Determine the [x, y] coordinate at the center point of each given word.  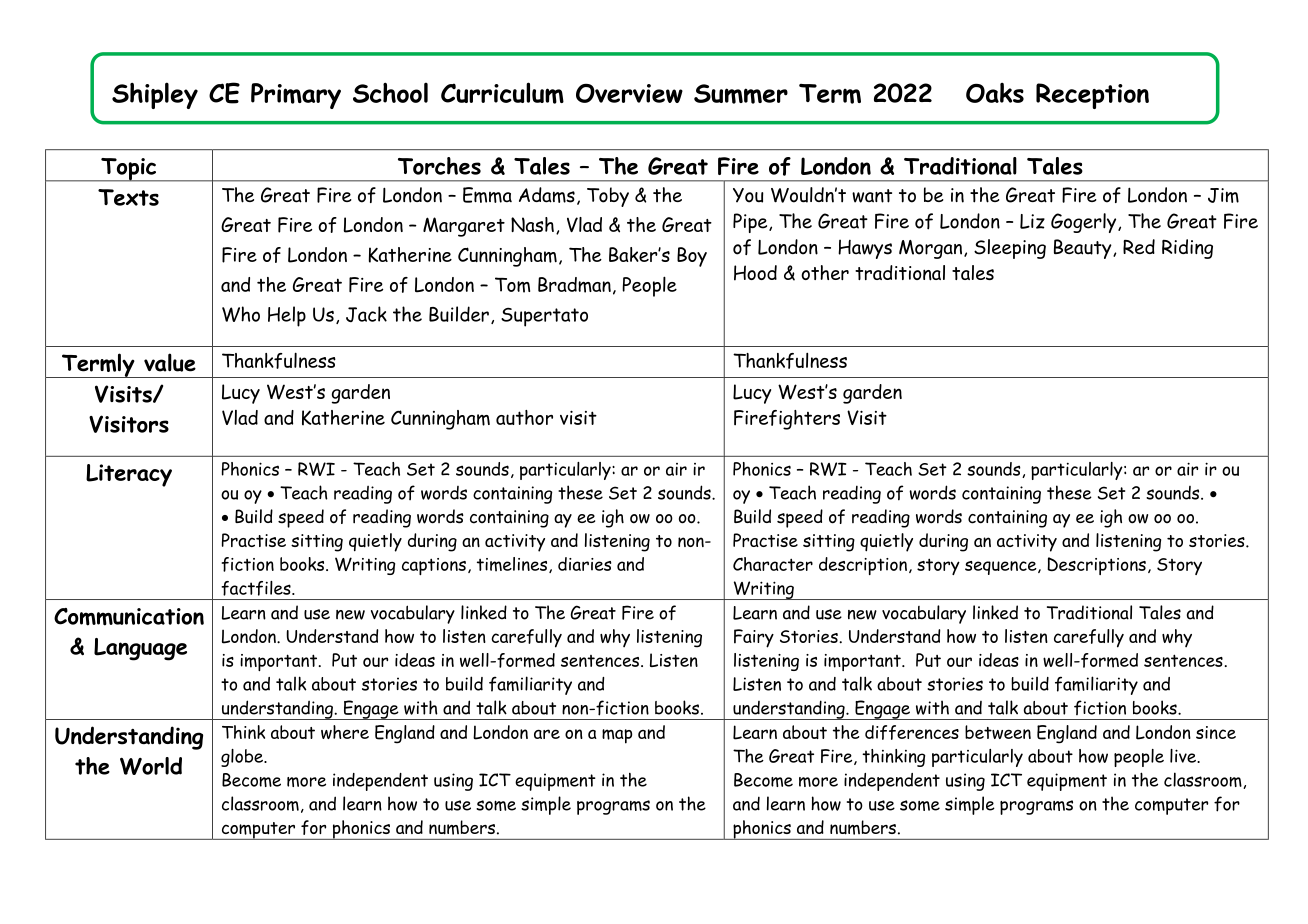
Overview [629, 93]
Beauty [1084, 249]
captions [434, 566]
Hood [755, 273]
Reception [1092, 96]
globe [243, 758]
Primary [296, 96]
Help [287, 316]
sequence [1002, 568]
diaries [584, 564]
